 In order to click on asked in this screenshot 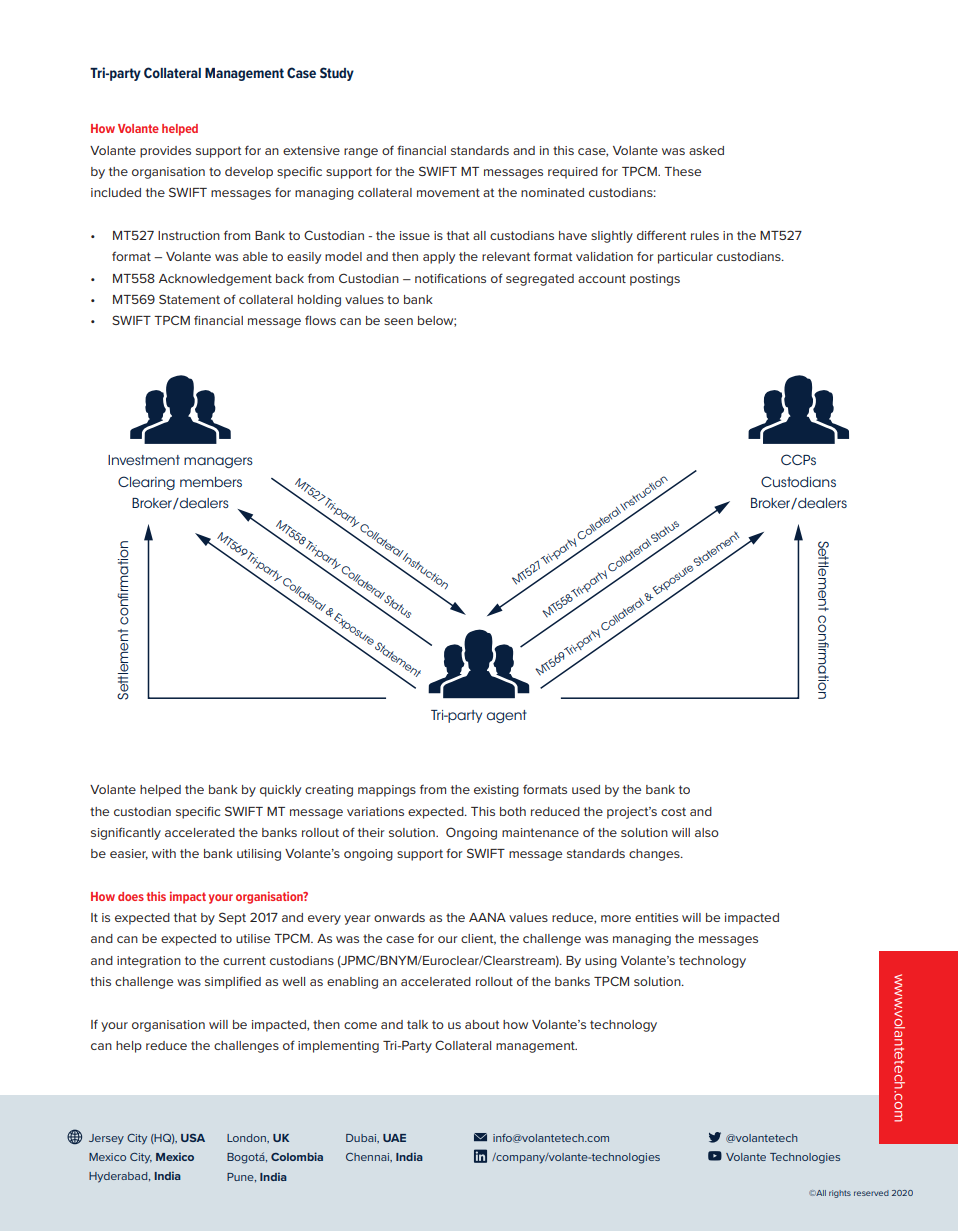, I will do `click(706, 150)`.
